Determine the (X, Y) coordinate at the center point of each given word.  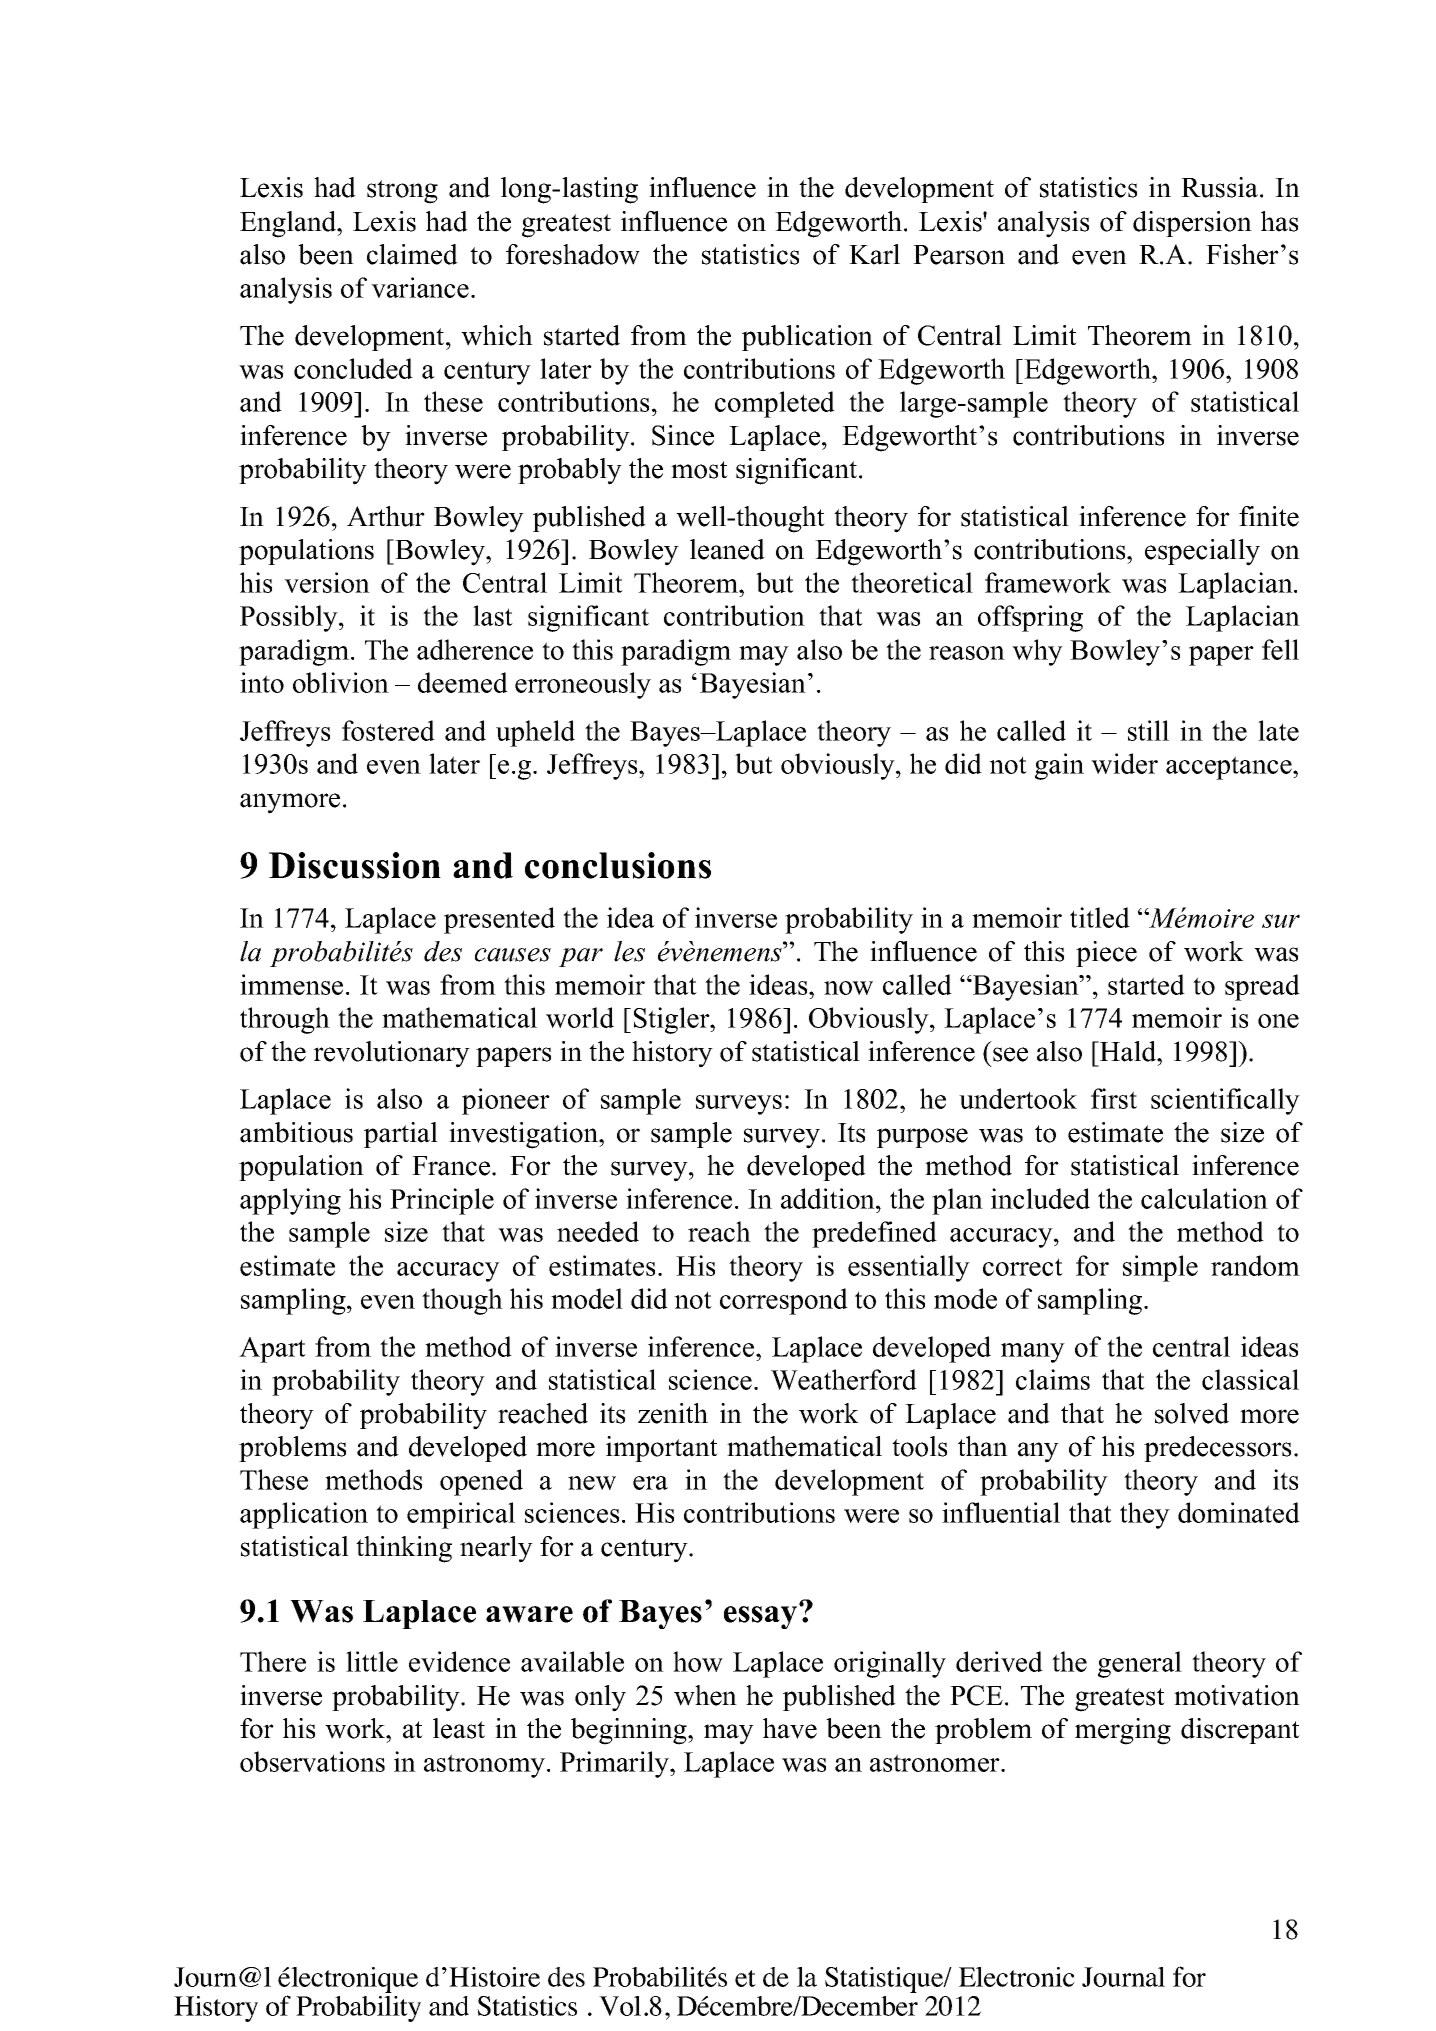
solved (1192, 1413)
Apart (272, 1350)
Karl (874, 254)
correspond (784, 1301)
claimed (412, 254)
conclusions (618, 865)
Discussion (355, 865)
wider (1124, 763)
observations (312, 1761)
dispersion (1192, 224)
